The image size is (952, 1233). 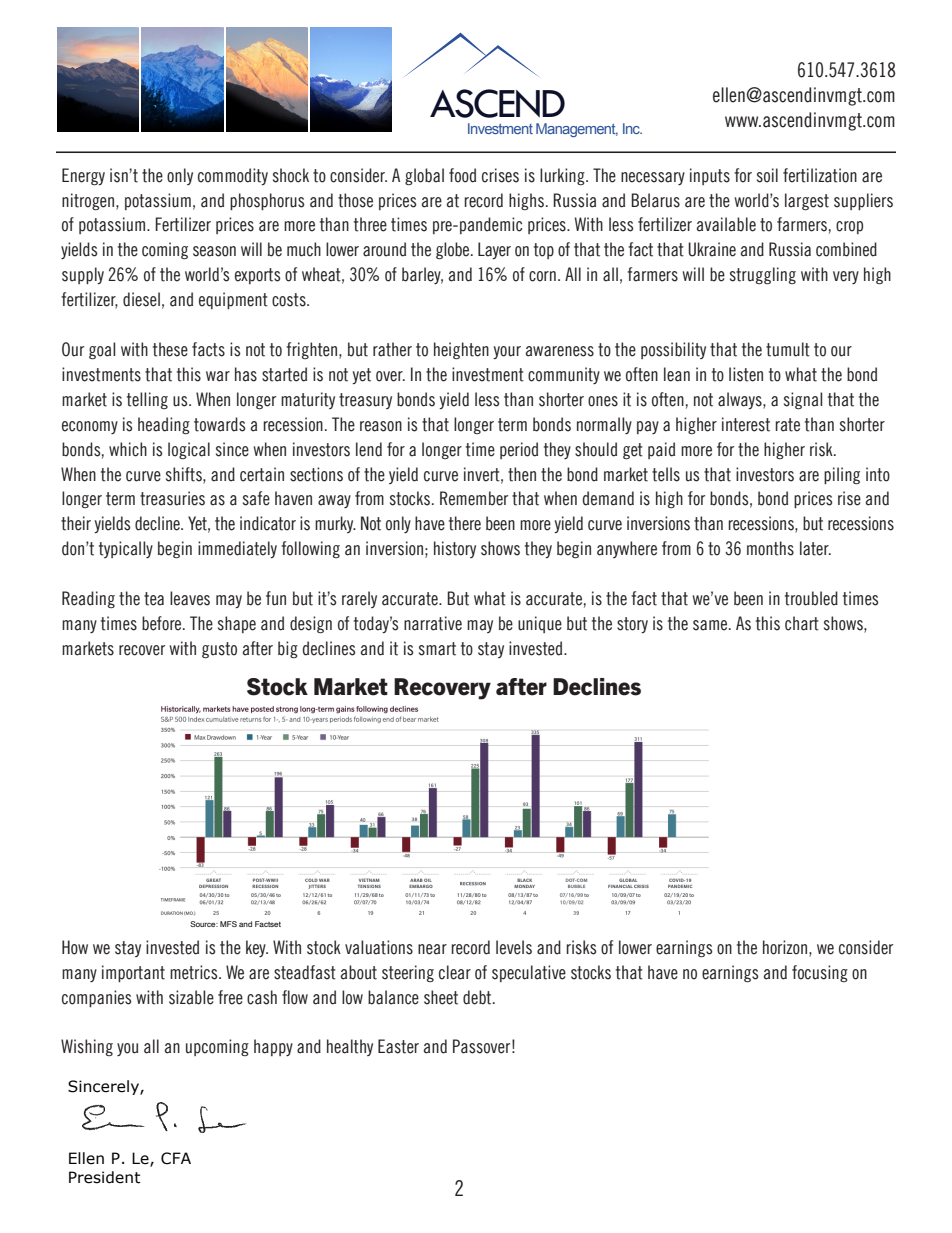 I want to click on tend, so click(x=258, y=728).
